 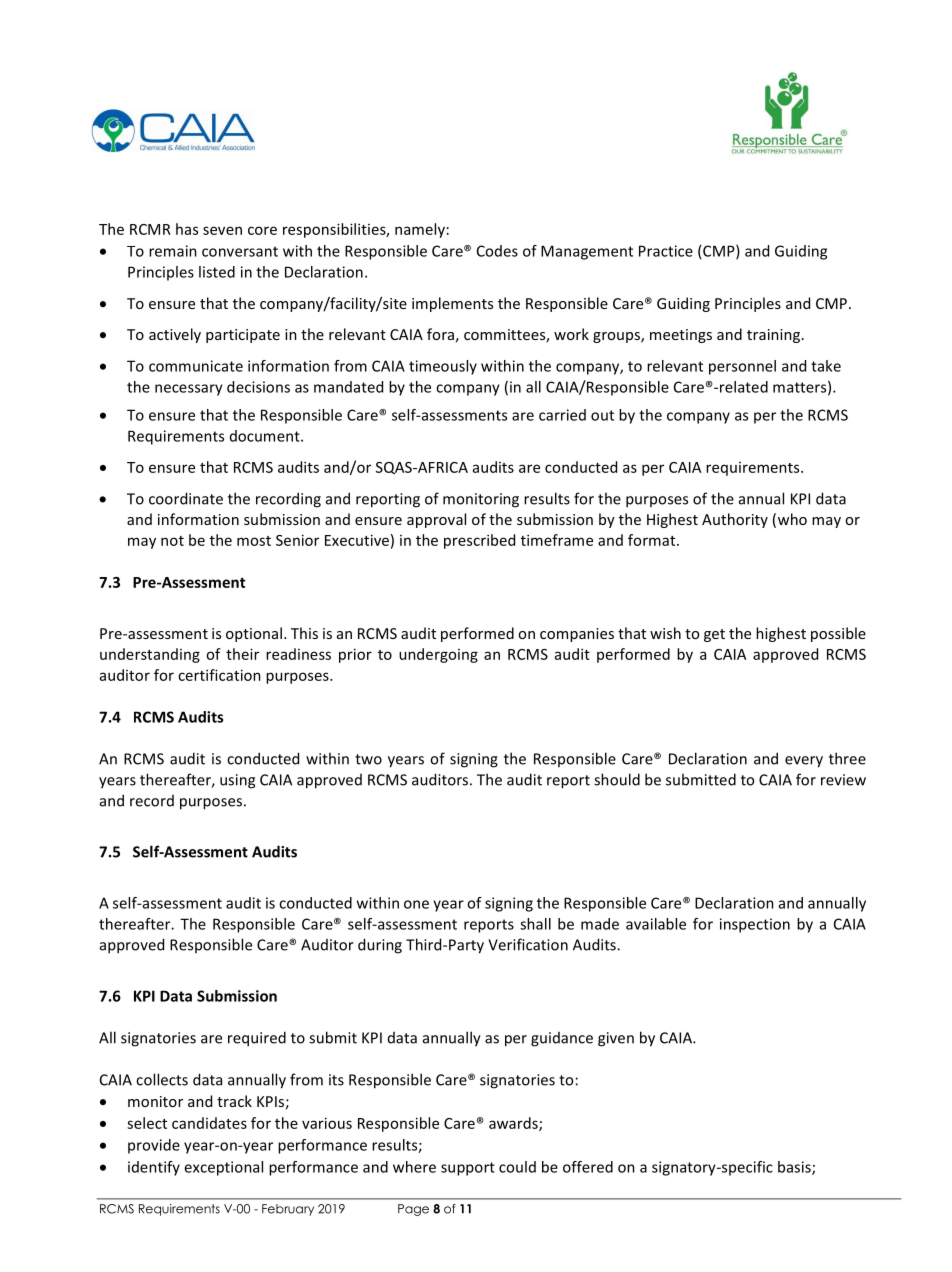 What do you see at coordinates (254, 541) in the screenshot?
I see `most` at bounding box center [254, 541].
